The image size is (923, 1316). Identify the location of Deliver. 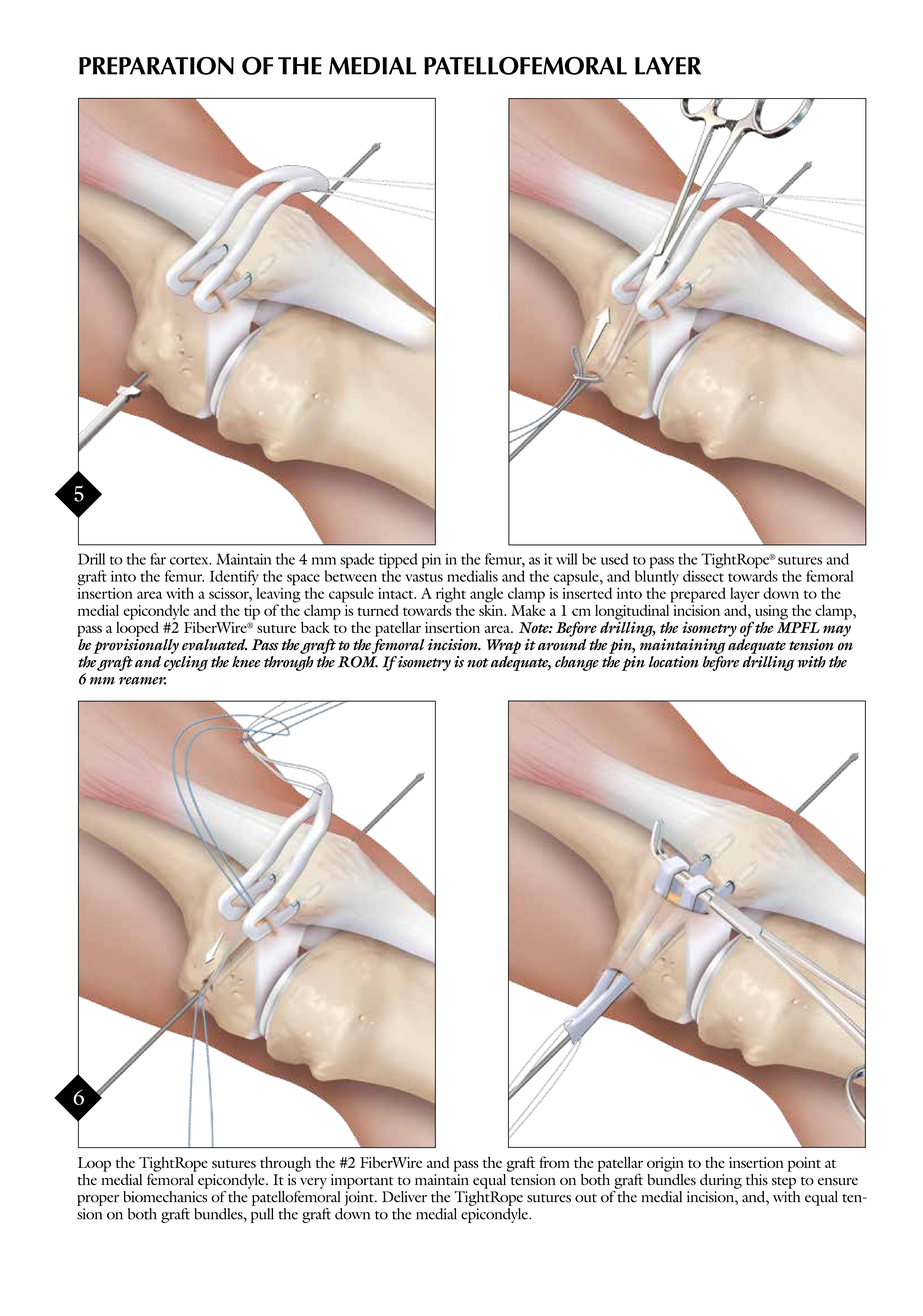
(404, 1197).
